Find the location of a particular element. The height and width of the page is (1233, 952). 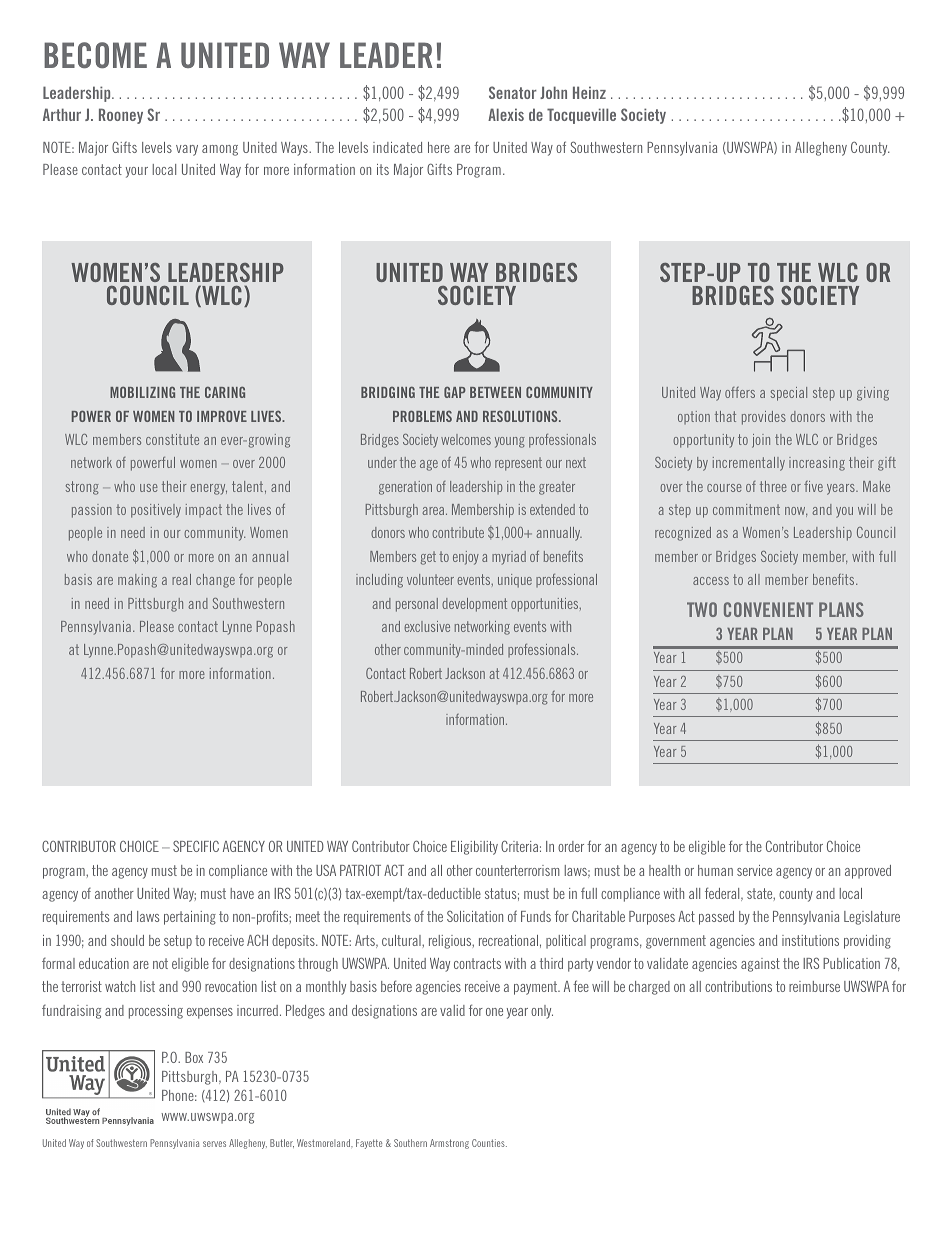

CONVENIENT is located at coordinates (768, 609).
